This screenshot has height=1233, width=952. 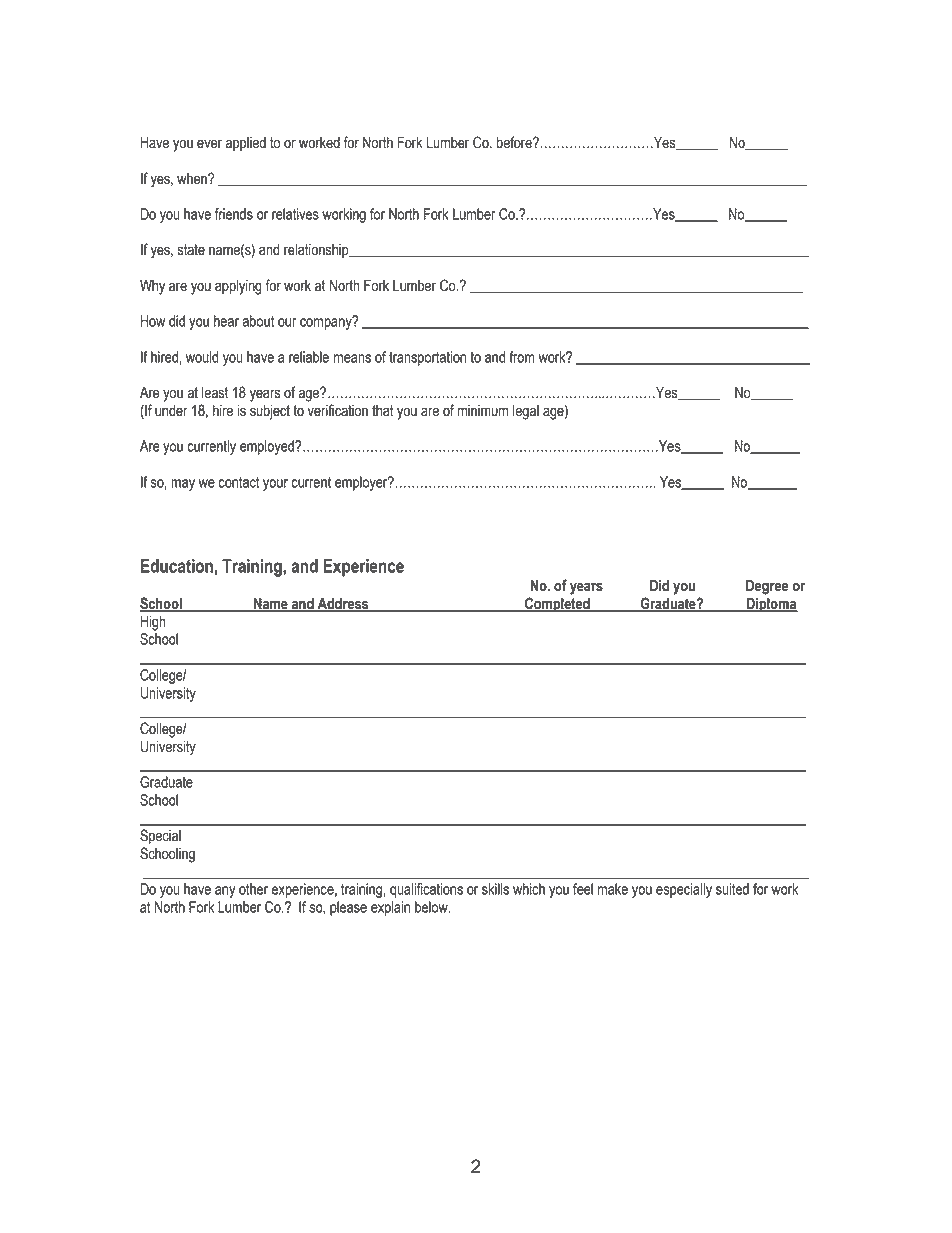 I want to click on Diploma, so click(x=771, y=605).
